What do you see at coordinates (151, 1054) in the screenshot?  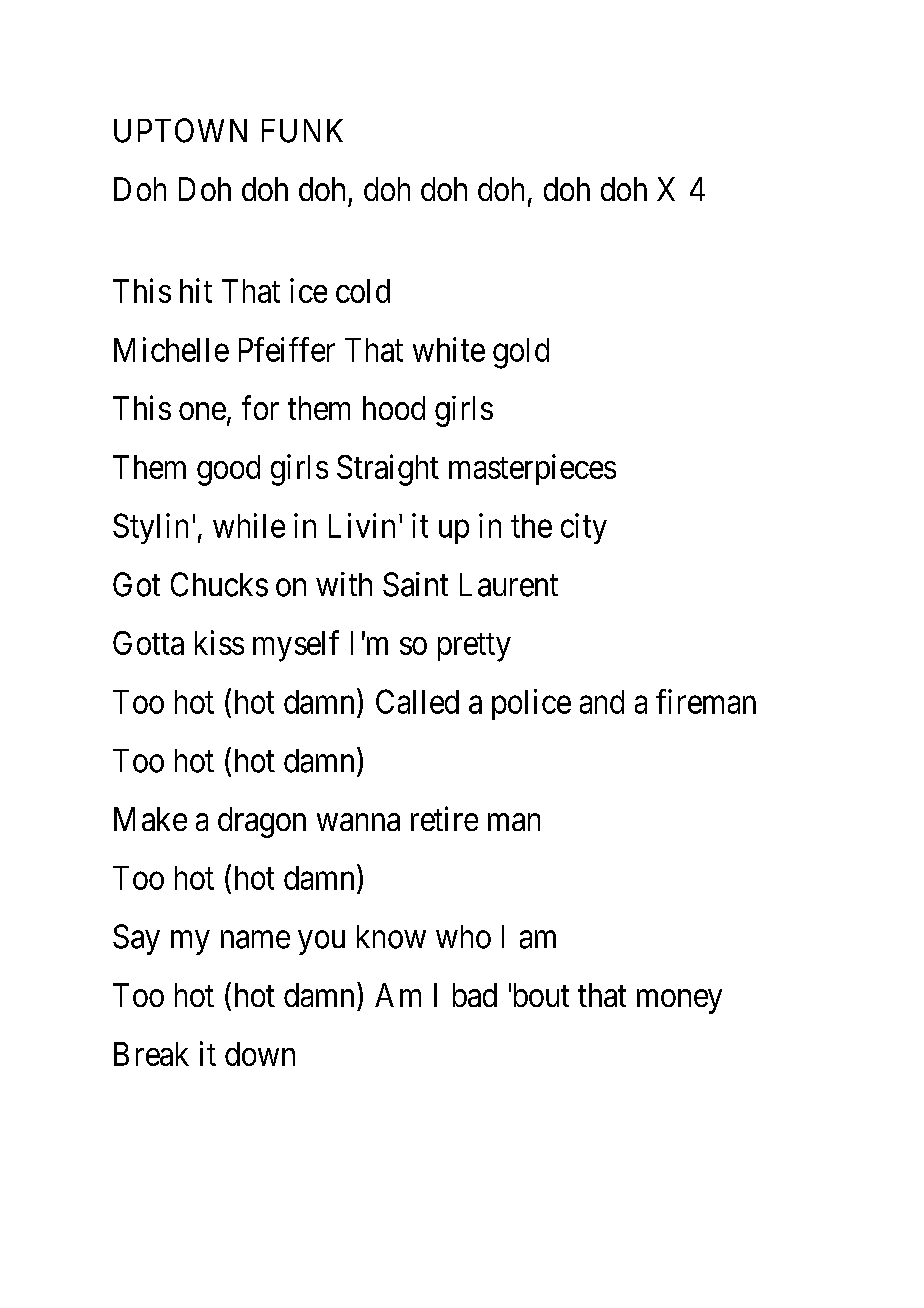 I see `Break` at bounding box center [151, 1054].
